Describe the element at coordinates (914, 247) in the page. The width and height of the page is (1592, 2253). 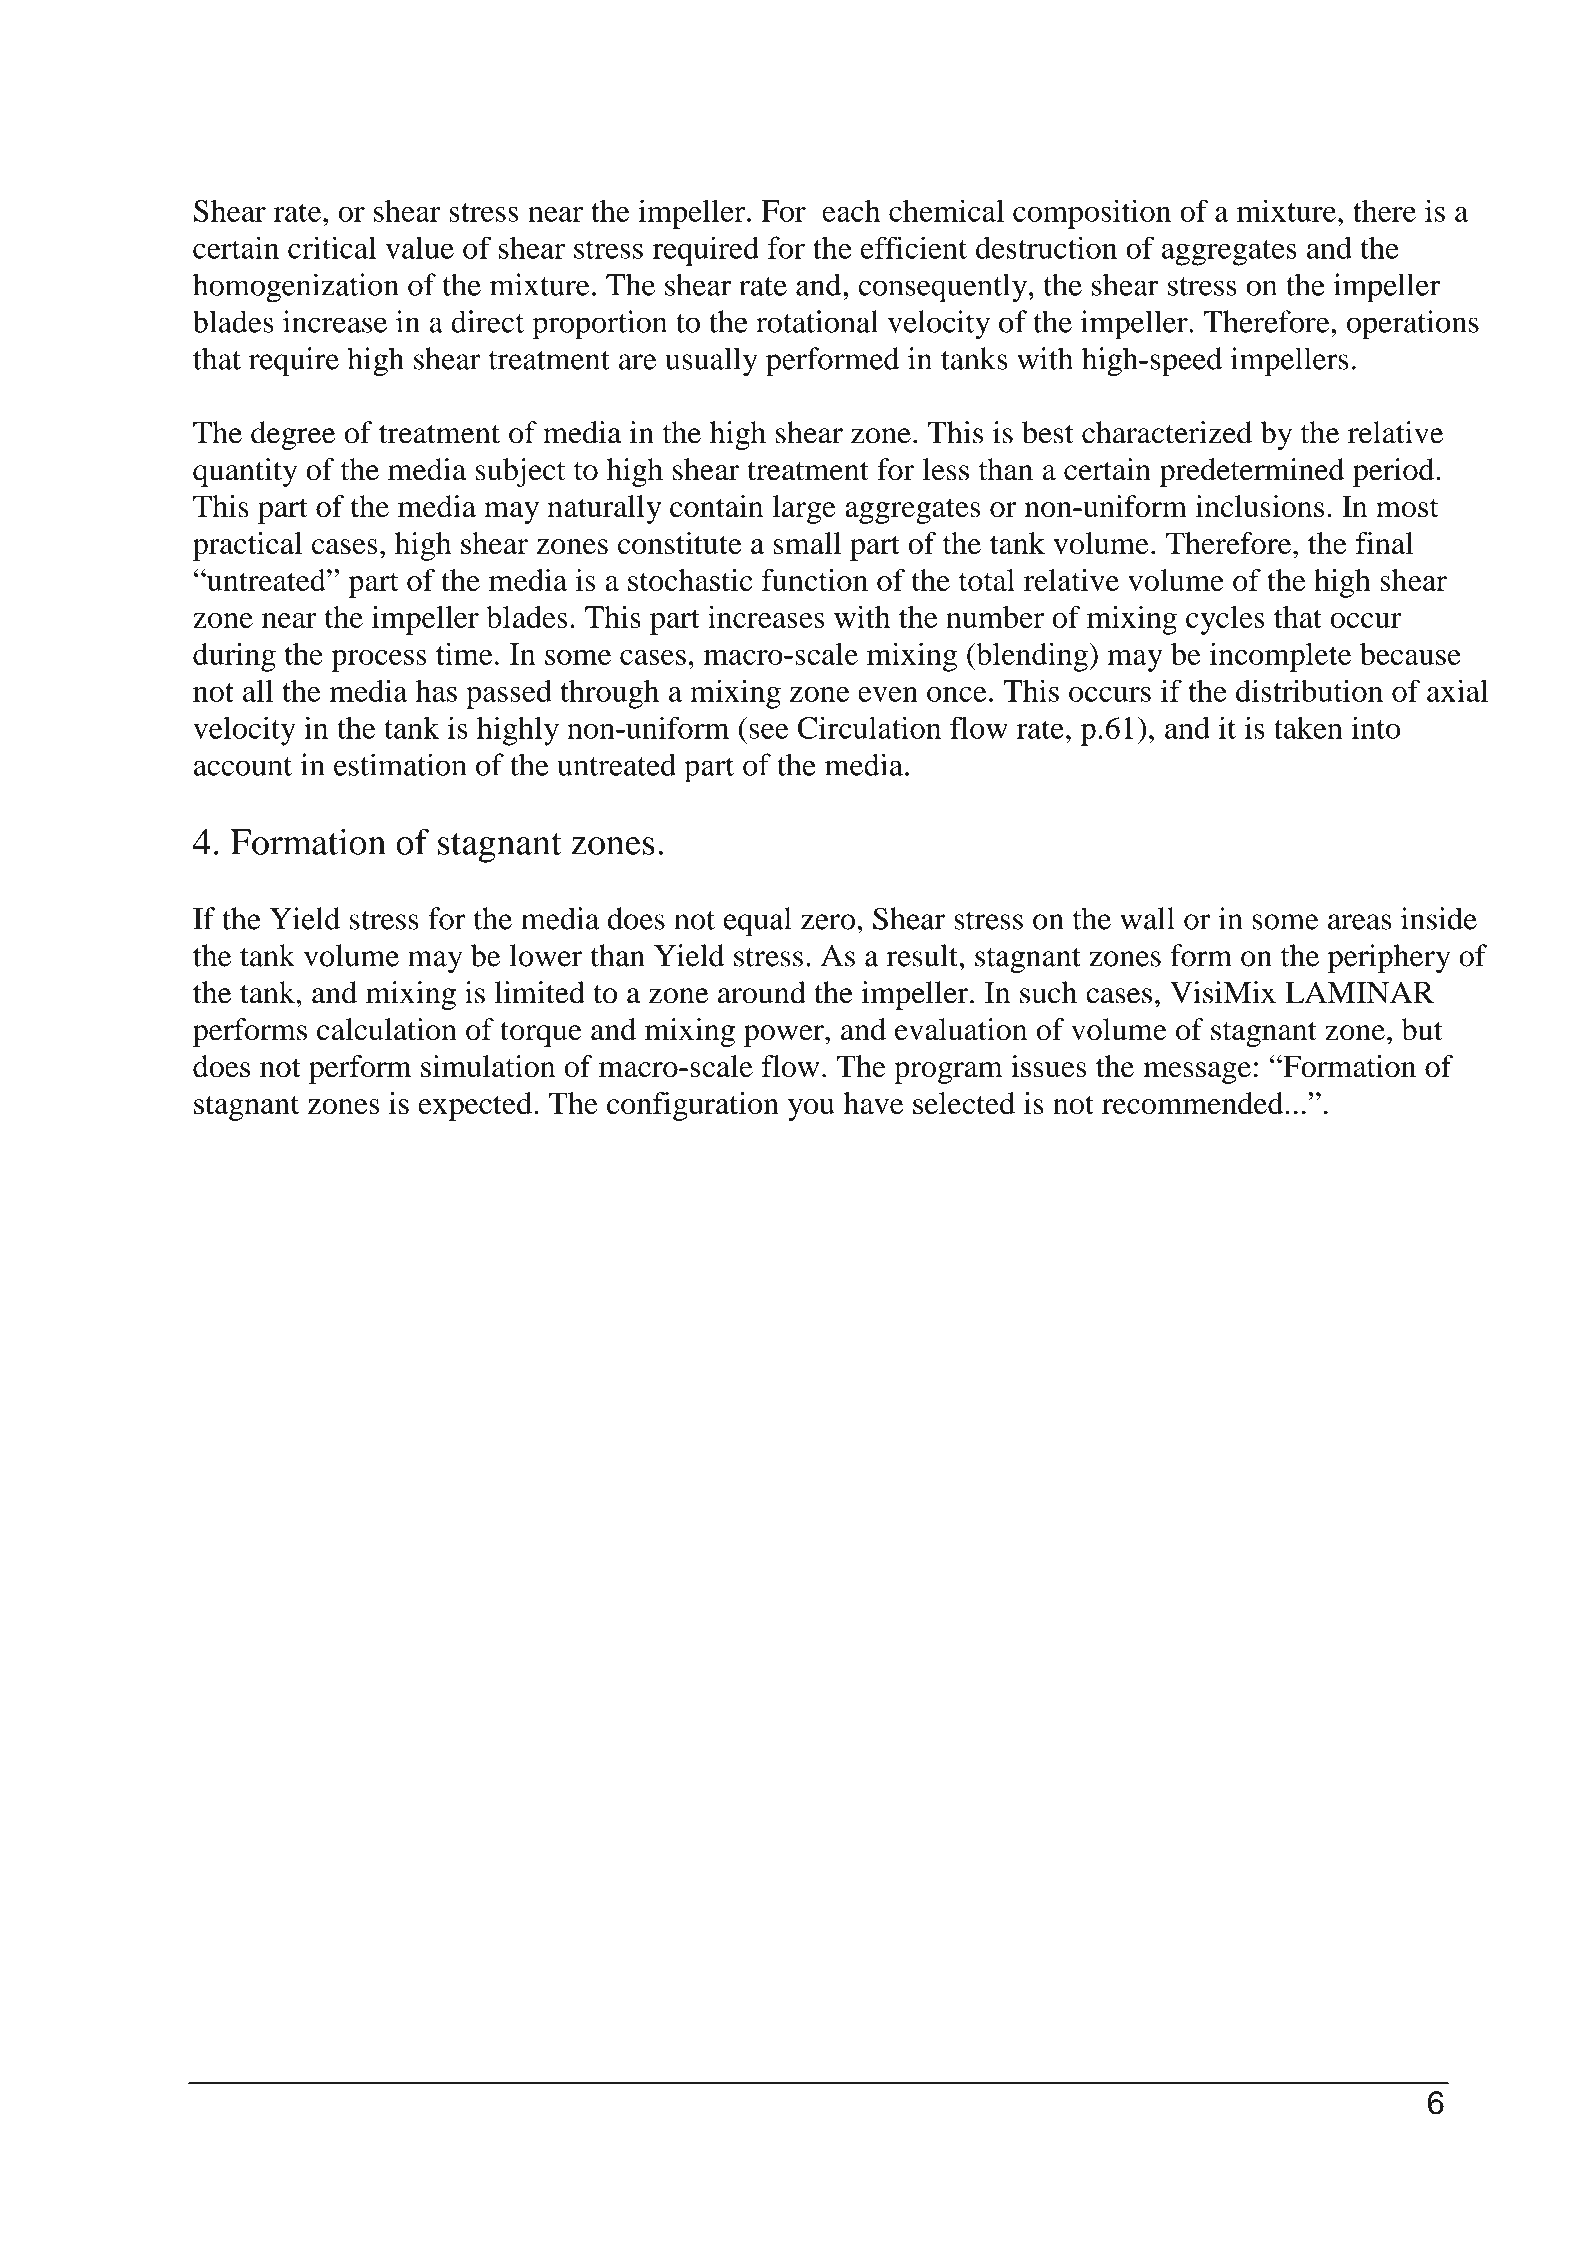
I see `efficient` at that location.
